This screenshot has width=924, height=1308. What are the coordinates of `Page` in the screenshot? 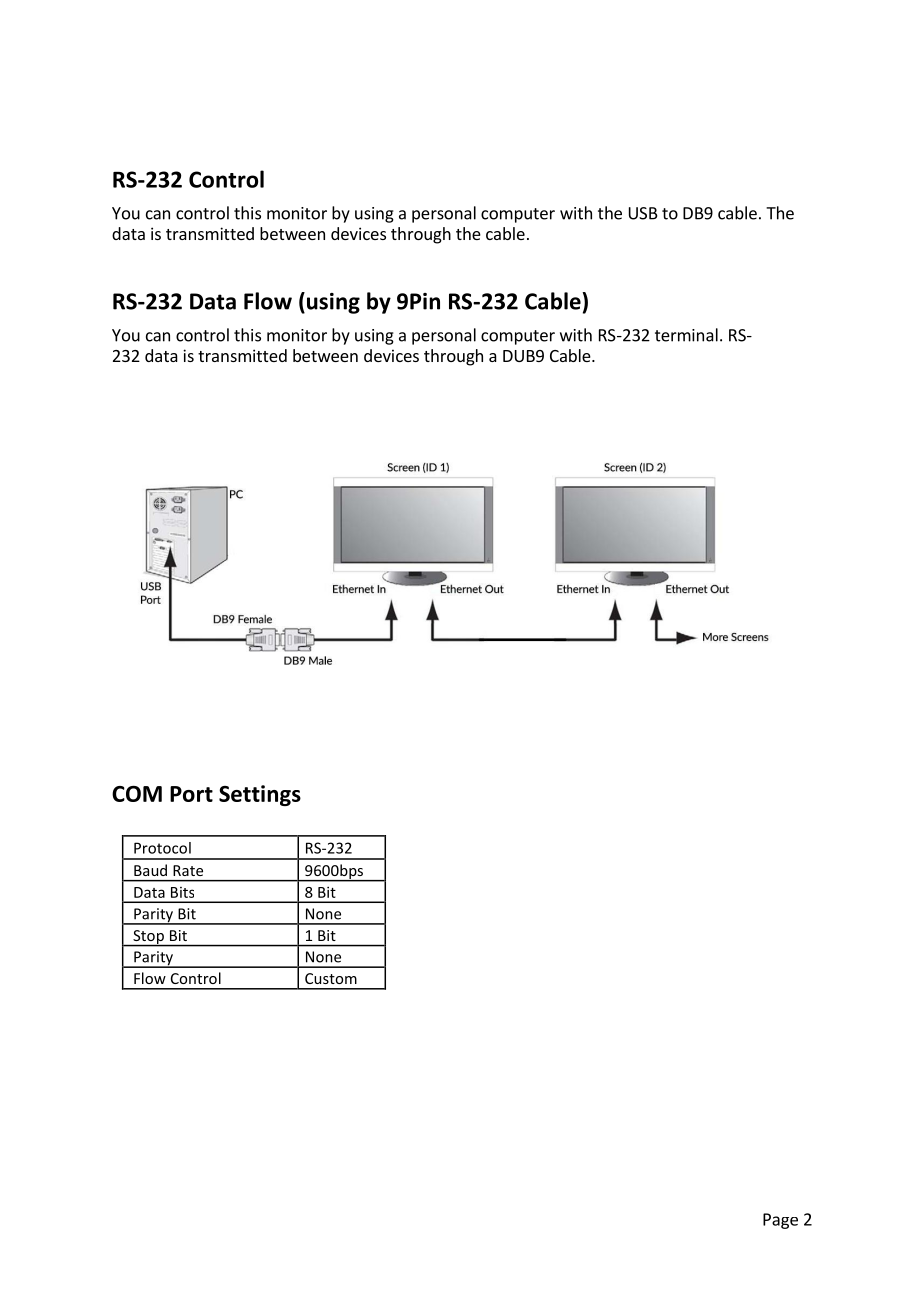 It's located at (780, 1221).
